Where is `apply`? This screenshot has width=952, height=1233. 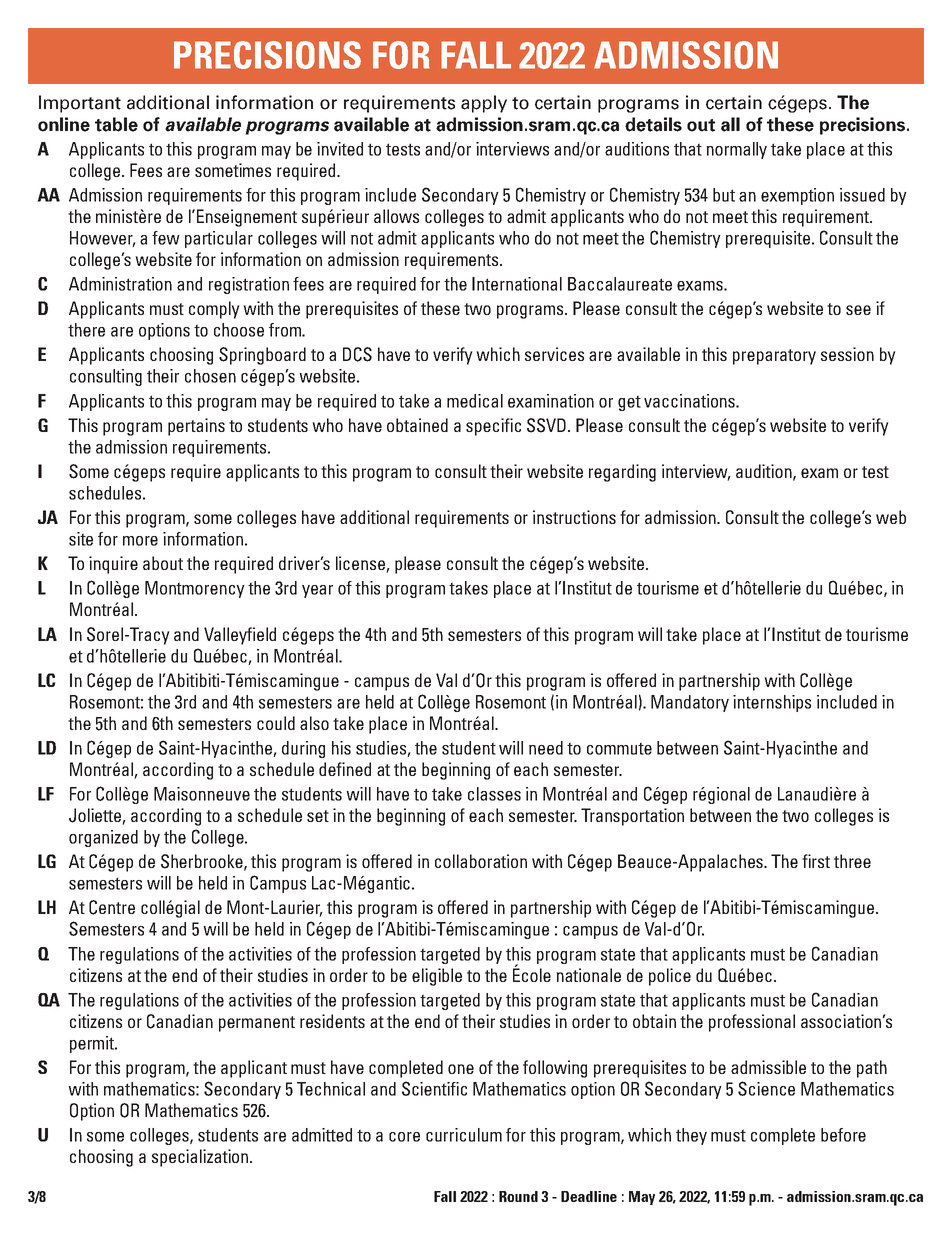 apply is located at coordinates (484, 104).
